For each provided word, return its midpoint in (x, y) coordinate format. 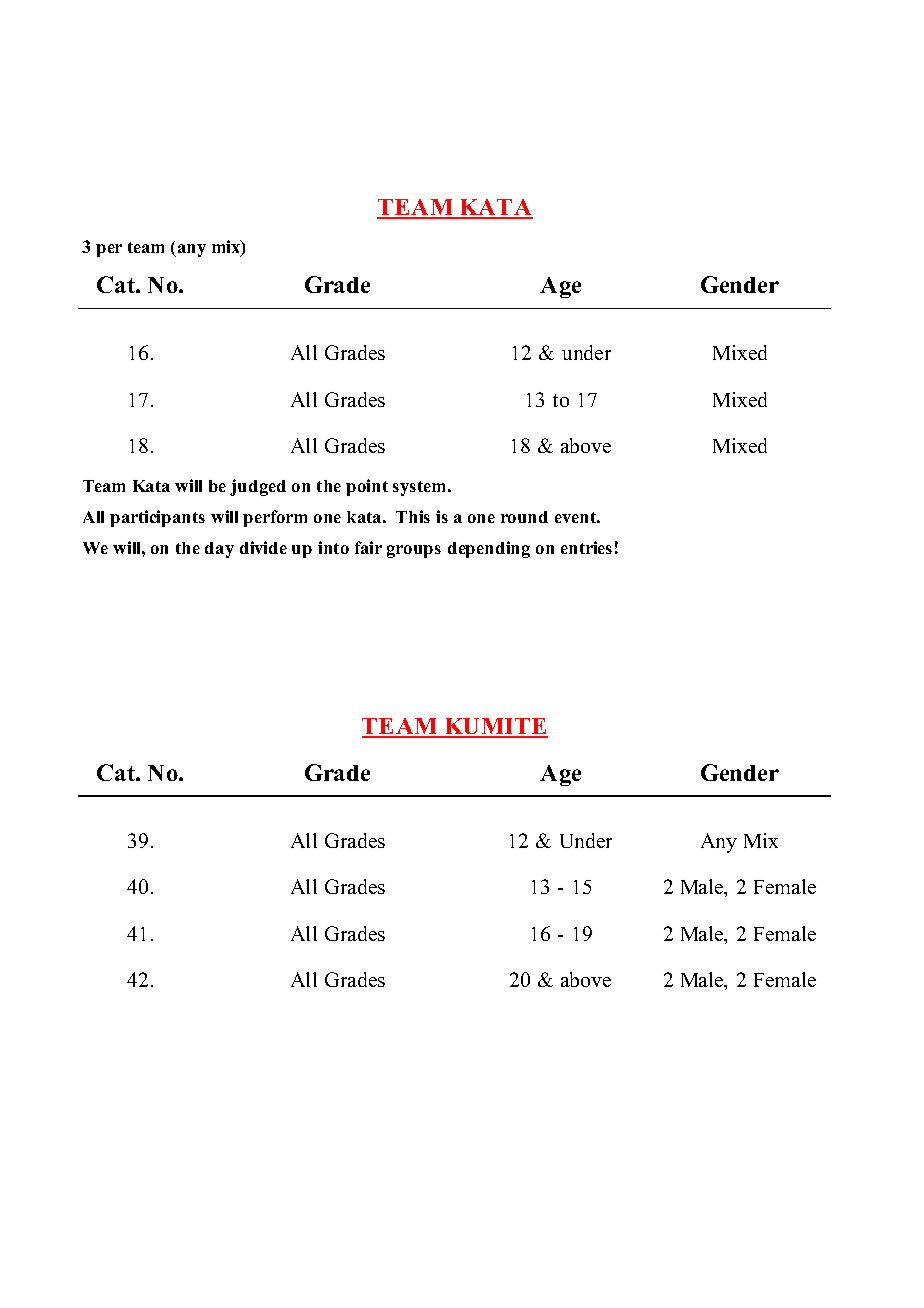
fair (368, 547)
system (421, 488)
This (413, 516)
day (219, 550)
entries (586, 547)
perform (275, 518)
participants (157, 518)
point (367, 487)
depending (489, 549)
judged (258, 487)
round (524, 517)
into (333, 547)
